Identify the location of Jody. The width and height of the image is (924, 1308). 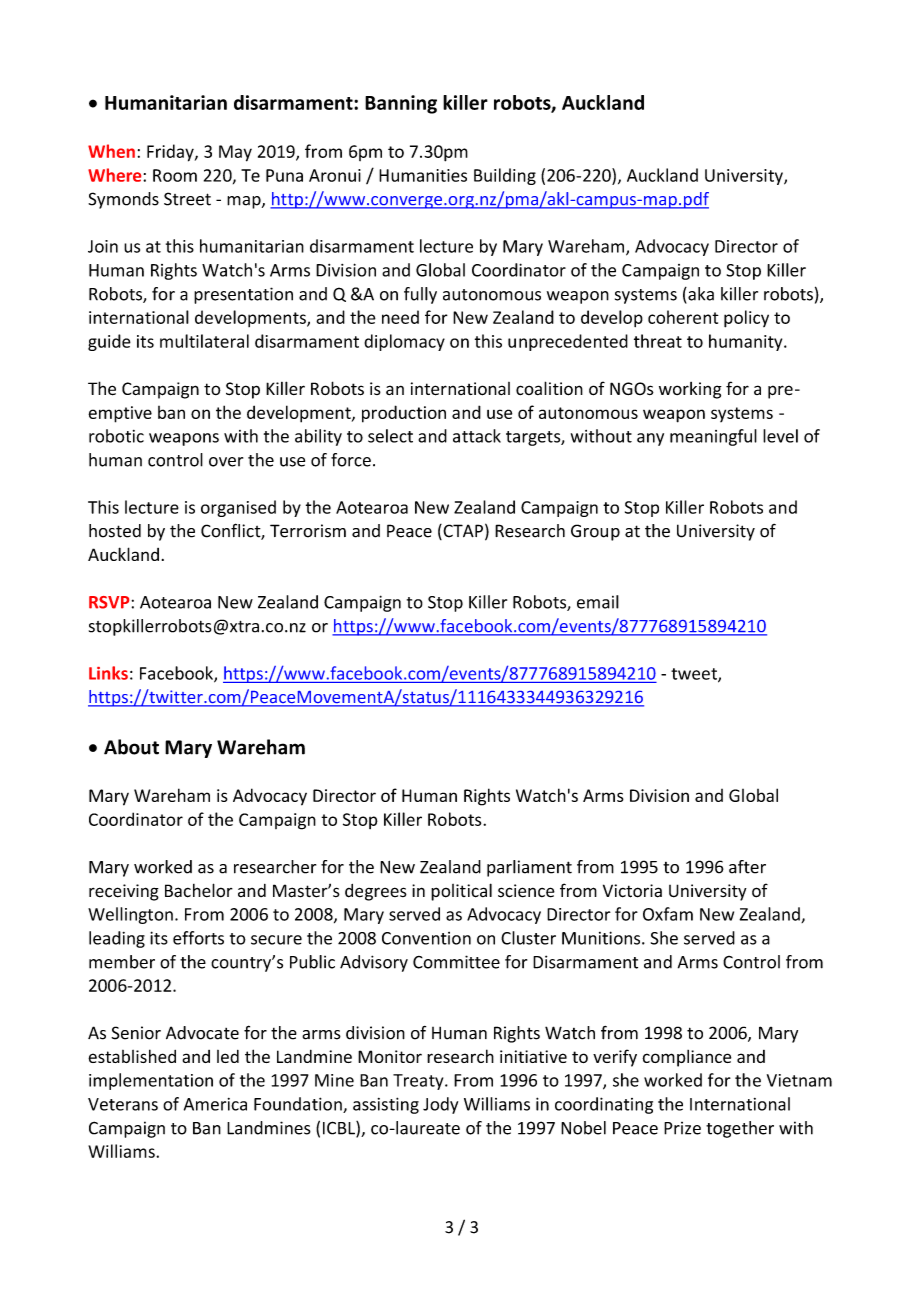
(440, 1105).
